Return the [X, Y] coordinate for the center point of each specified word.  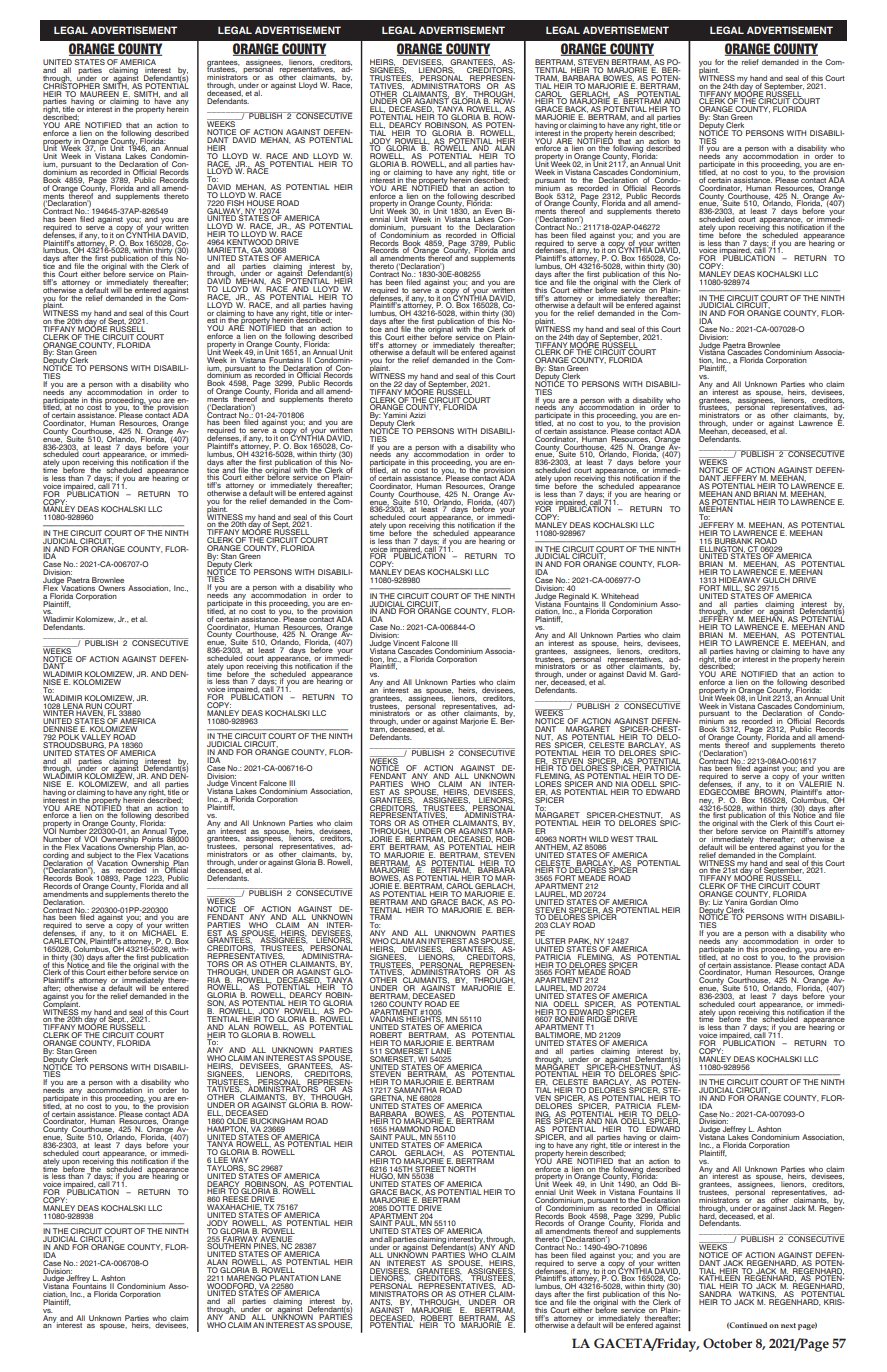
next [788, 1325]
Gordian [763, 900]
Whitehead [620, 596]
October [727, 1343]
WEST [622, 839]
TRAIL [647, 839]
